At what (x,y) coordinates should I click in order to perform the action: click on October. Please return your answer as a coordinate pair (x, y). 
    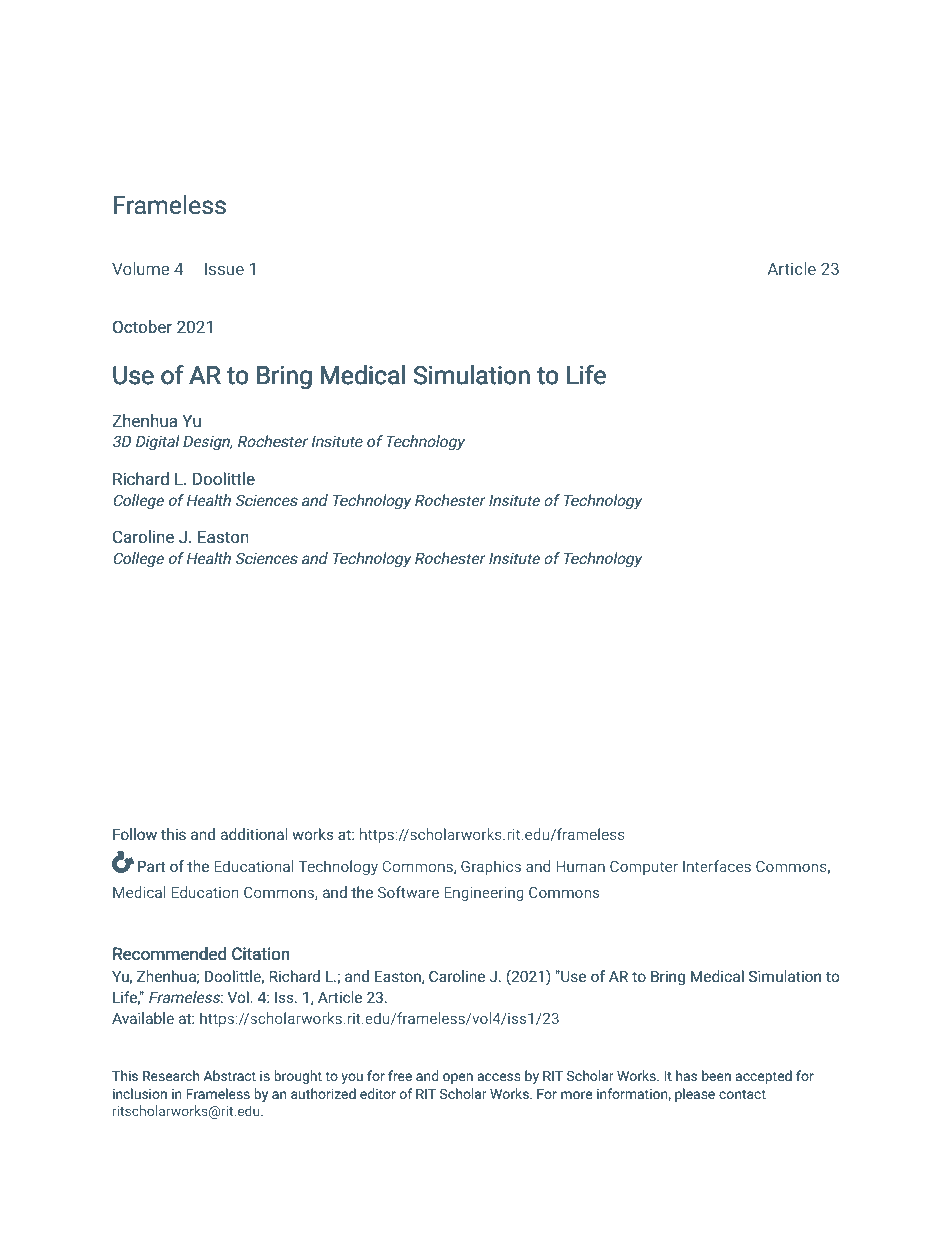
    Looking at the image, I should click on (142, 326).
